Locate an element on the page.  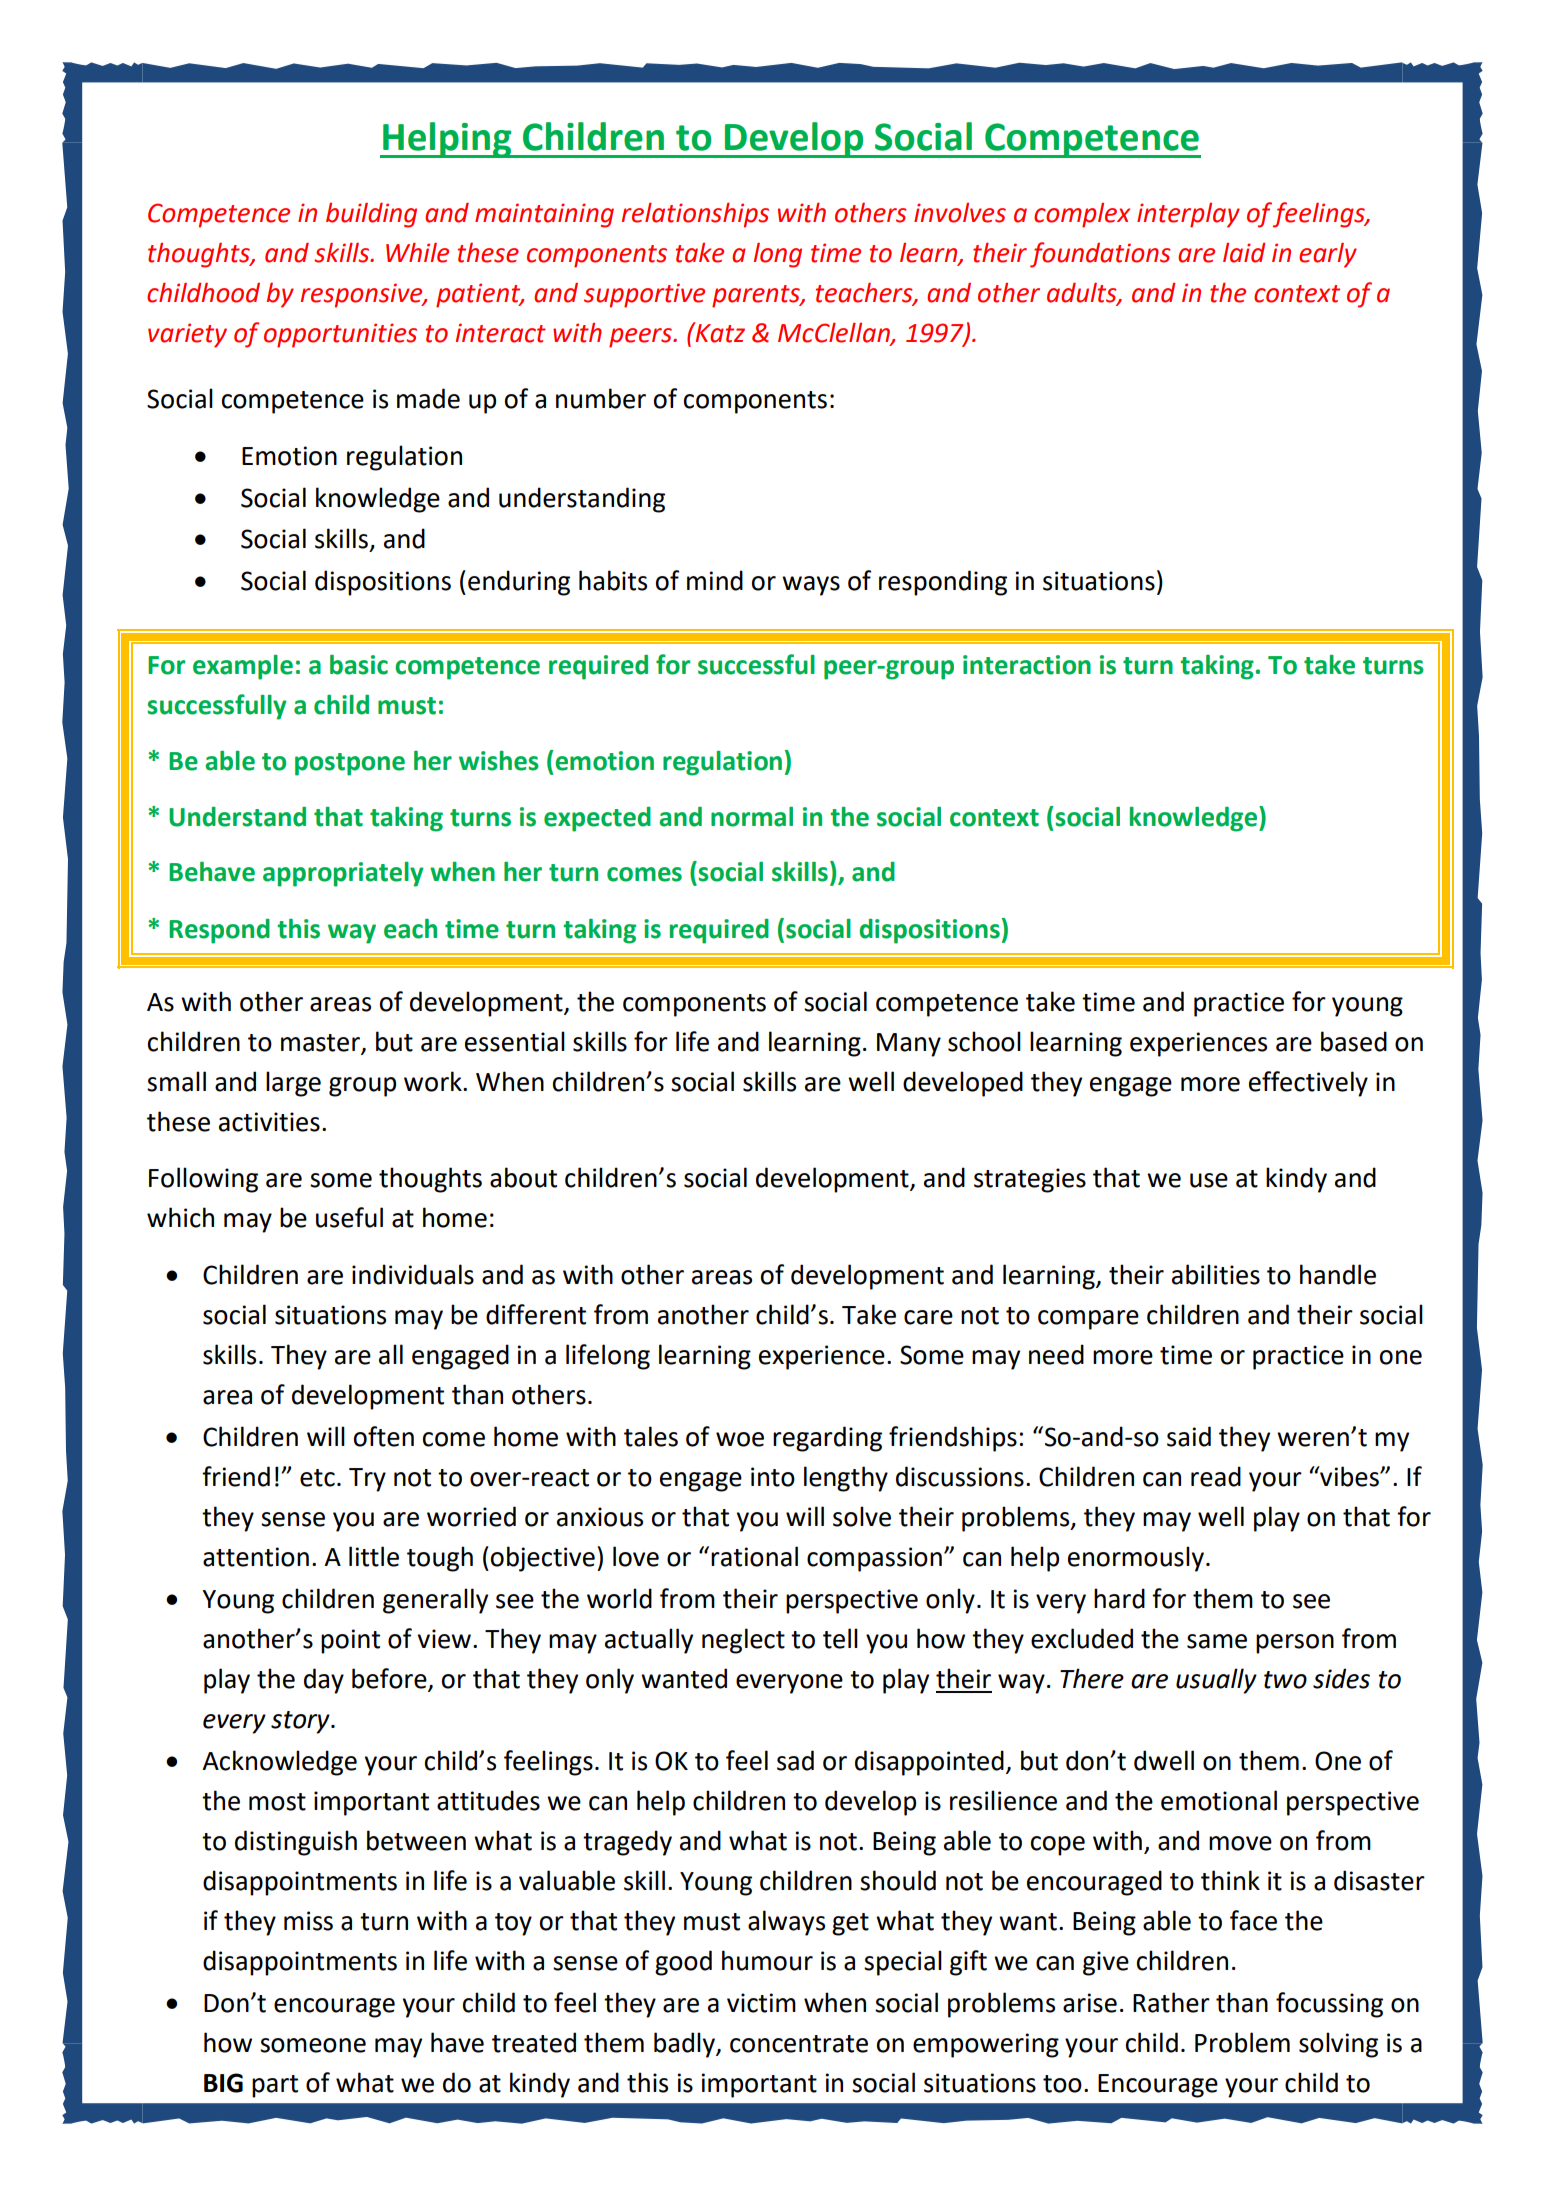
parents is located at coordinates (757, 296).
